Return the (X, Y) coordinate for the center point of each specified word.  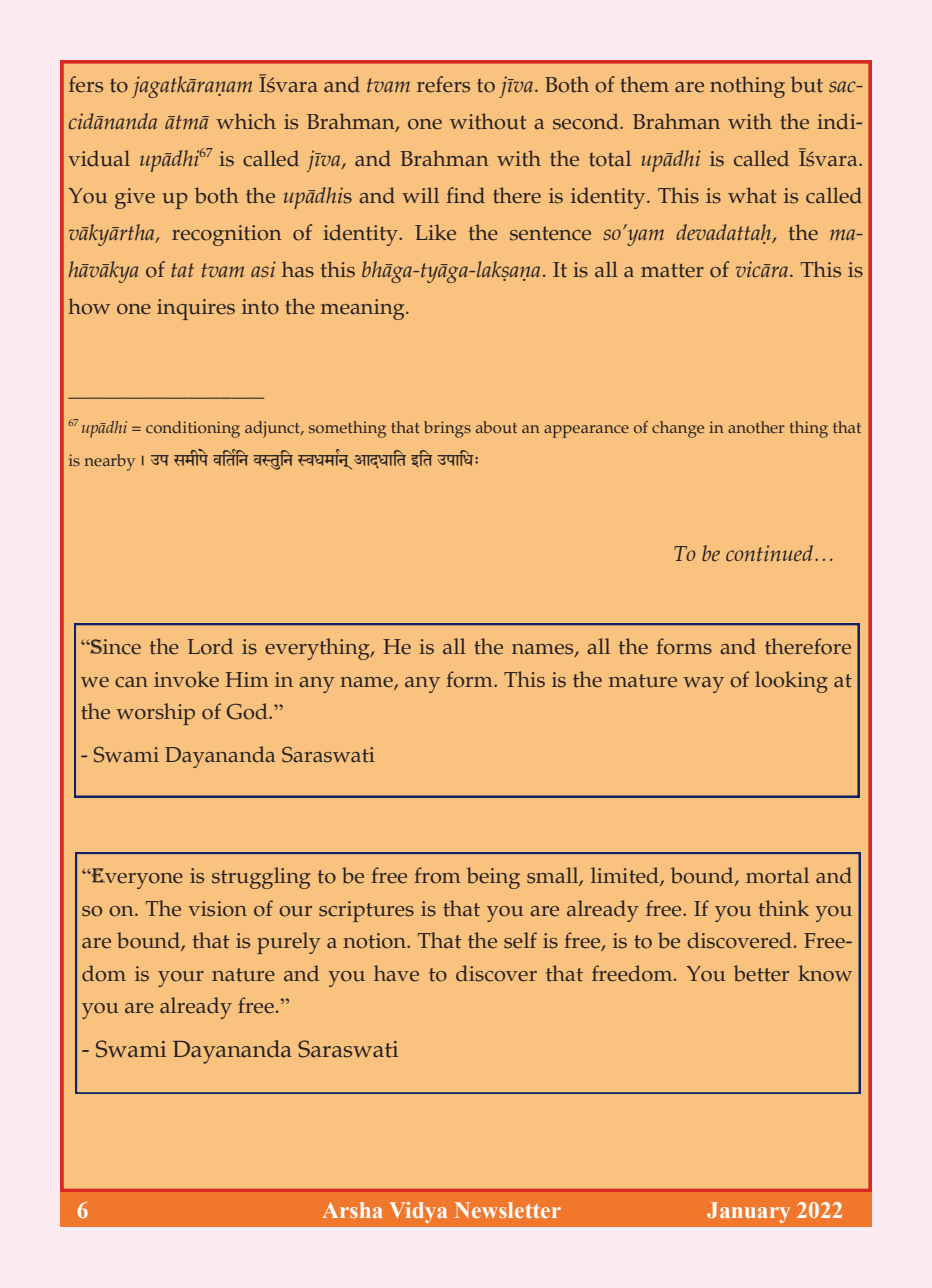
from (437, 875)
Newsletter (508, 1210)
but (807, 84)
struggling (261, 878)
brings (447, 429)
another (756, 427)
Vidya (418, 1212)
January (748, 1212)
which (246, 121)
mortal (777, 875)
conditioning (193, 429)
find (465, 195)
